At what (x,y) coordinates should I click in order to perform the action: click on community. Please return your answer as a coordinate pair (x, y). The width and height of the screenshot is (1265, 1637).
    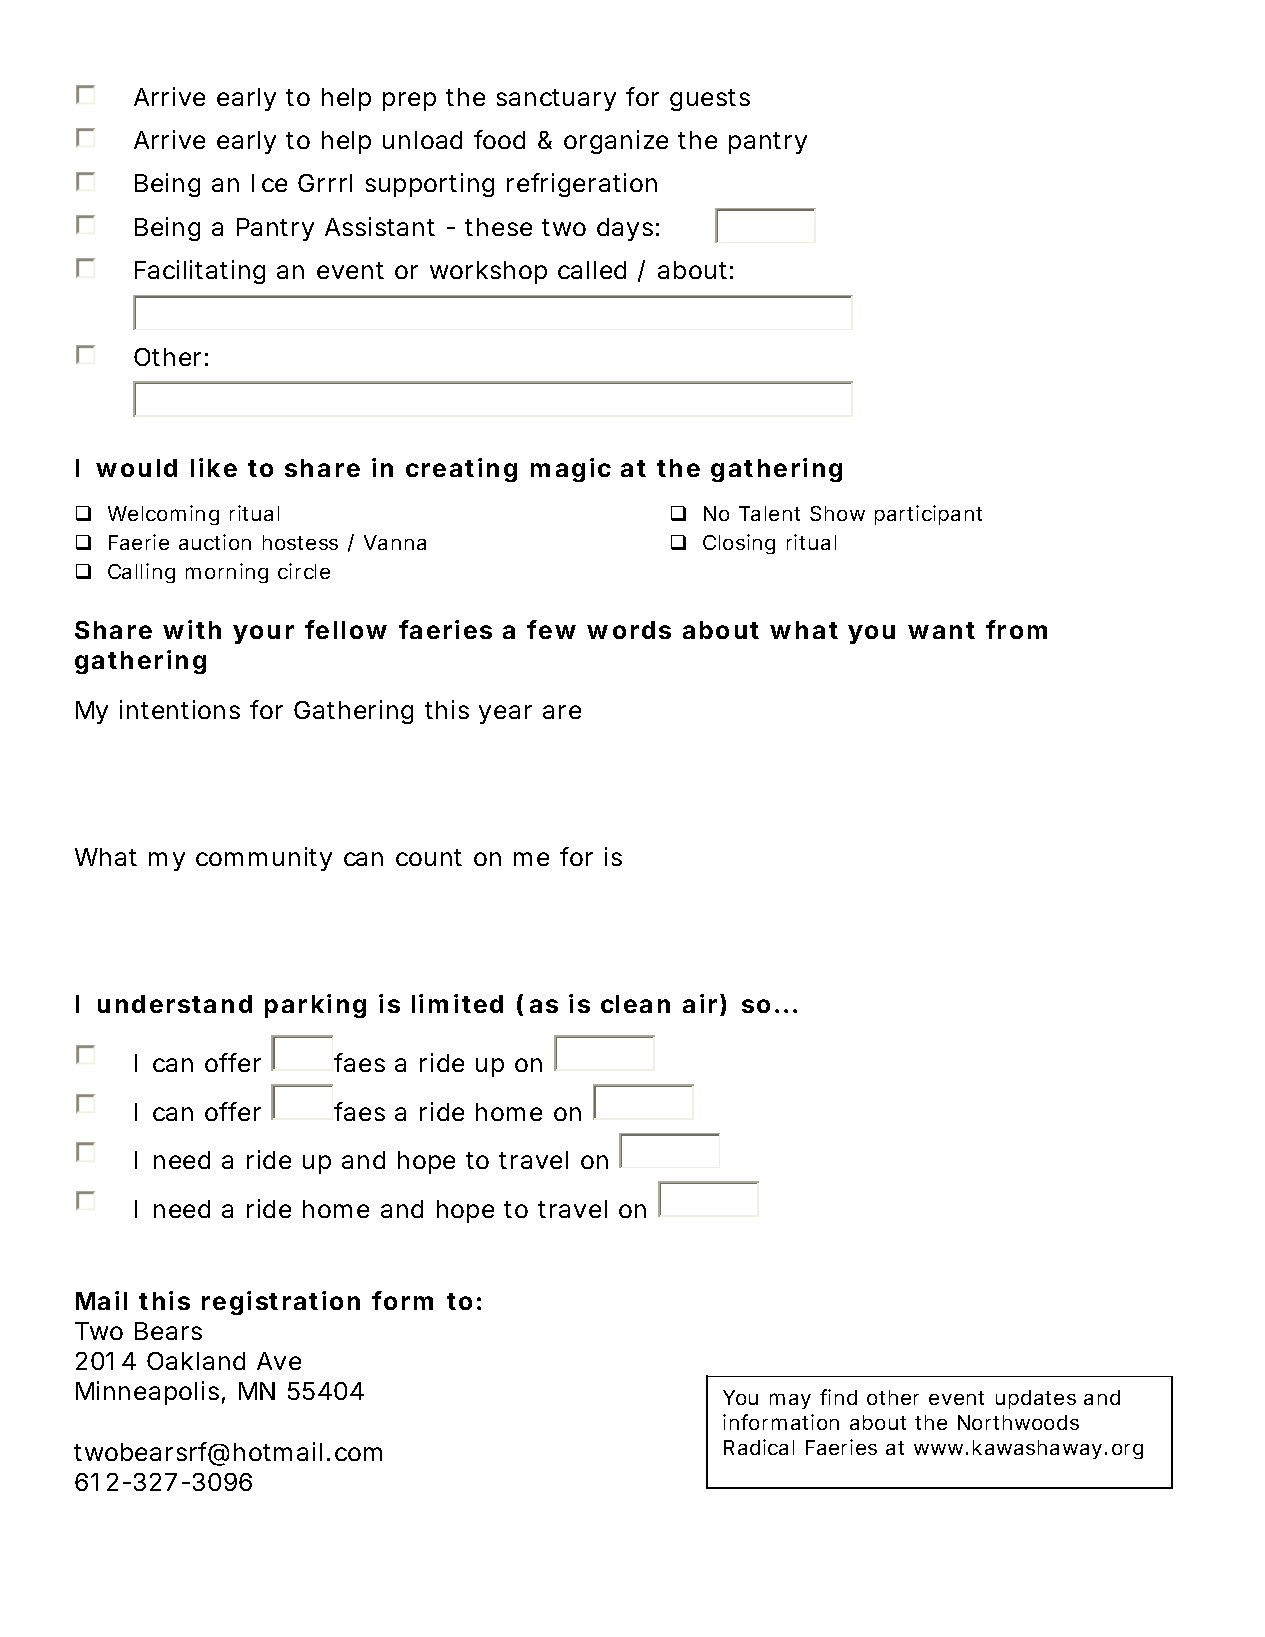
    Looking at the image, I should click on (264, 859).
